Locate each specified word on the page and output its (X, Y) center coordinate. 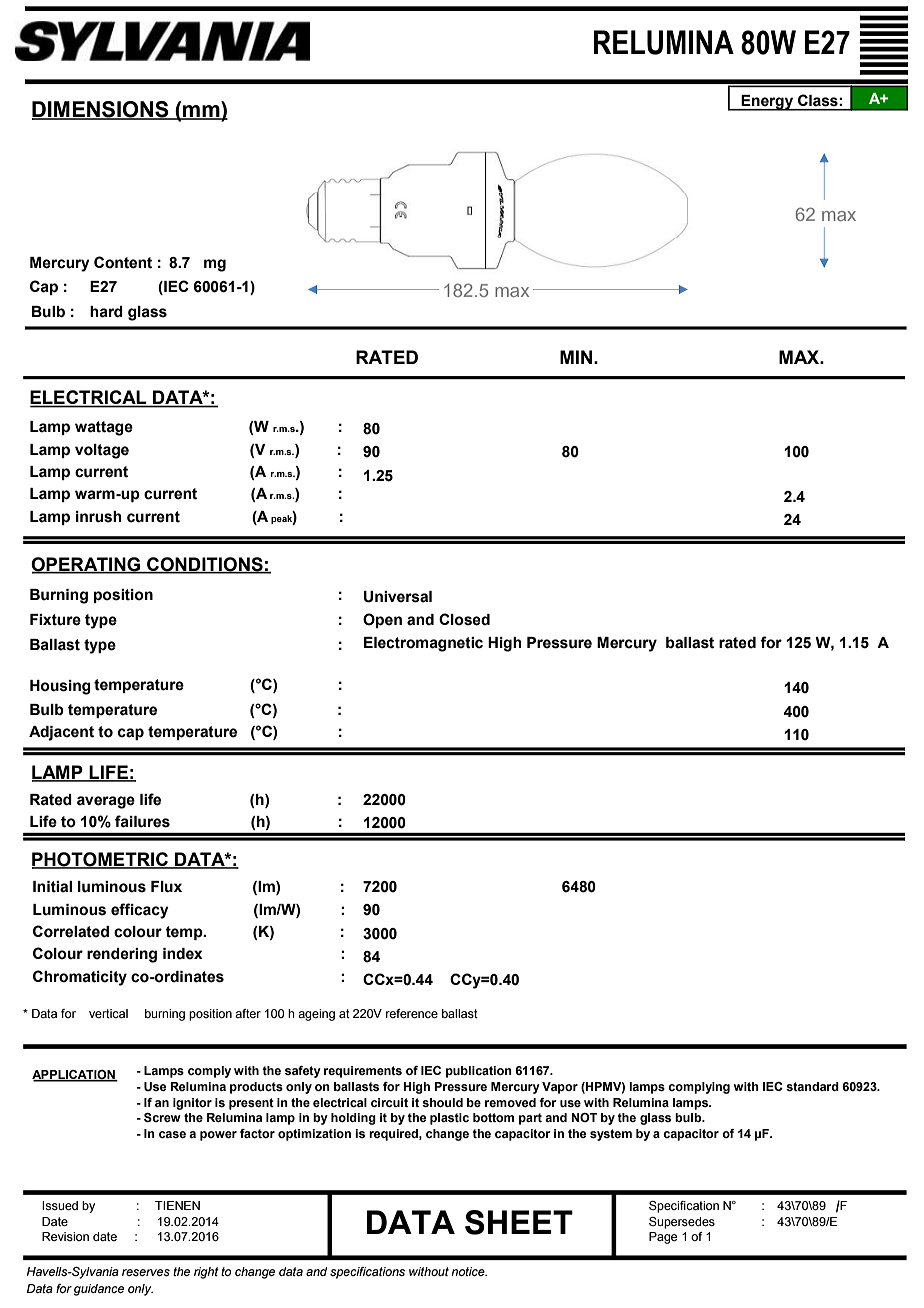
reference (412, 1013)
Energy (768, 103)
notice (469, 1271)
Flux (166, 887)
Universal (398, 597)
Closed (464, 619)
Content (123, 262)
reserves (146, 1272)
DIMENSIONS (101, 110)
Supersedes (682, 1223)
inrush (99, 517)
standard (812, 1086)
